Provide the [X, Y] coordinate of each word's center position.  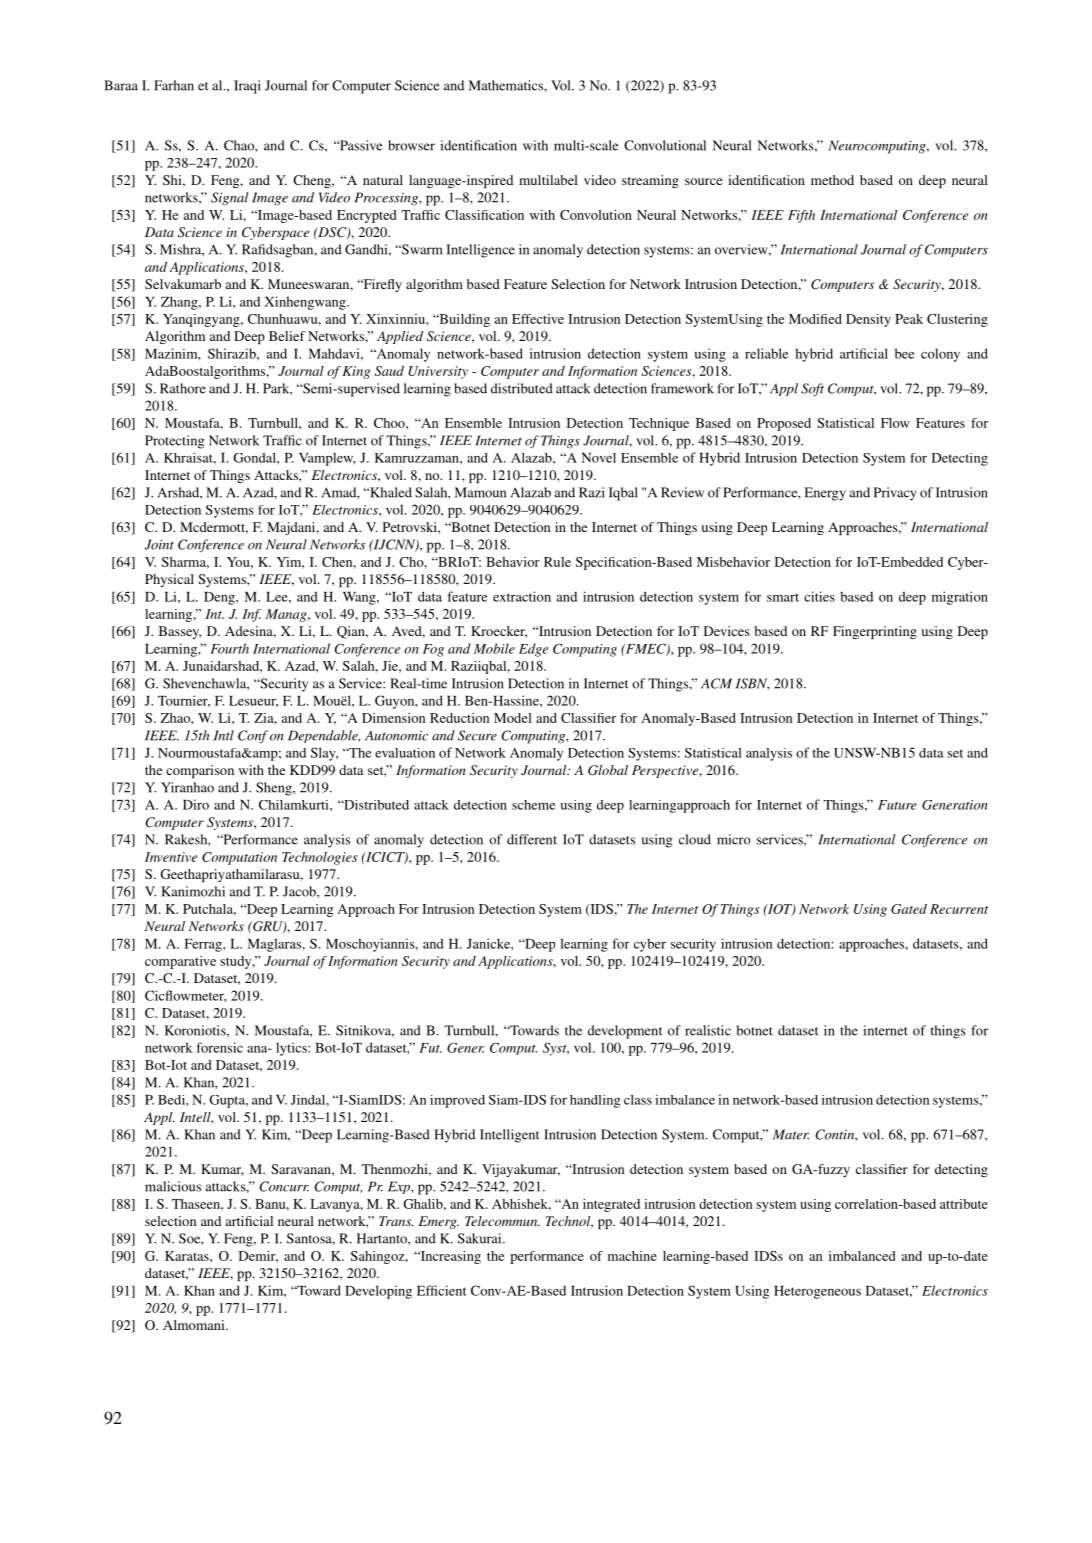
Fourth [229, 648]
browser [411, 145]
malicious [173, 1186]
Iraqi [247, 87]
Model [513, 718]
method [832, 180]
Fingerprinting [875, 632]
